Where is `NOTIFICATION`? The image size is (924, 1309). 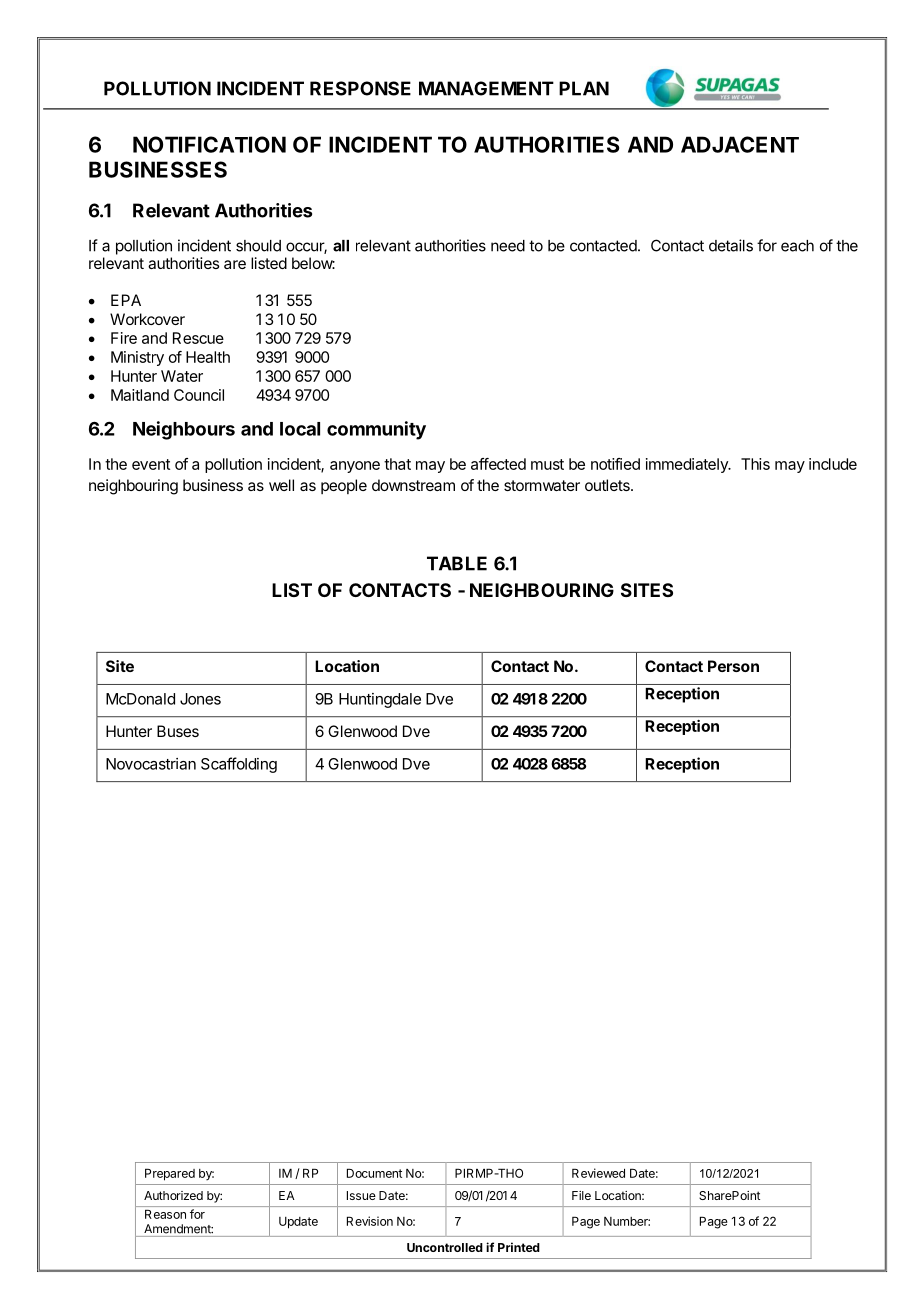
NOTIFICATION is located at coordinates (209, 144).
